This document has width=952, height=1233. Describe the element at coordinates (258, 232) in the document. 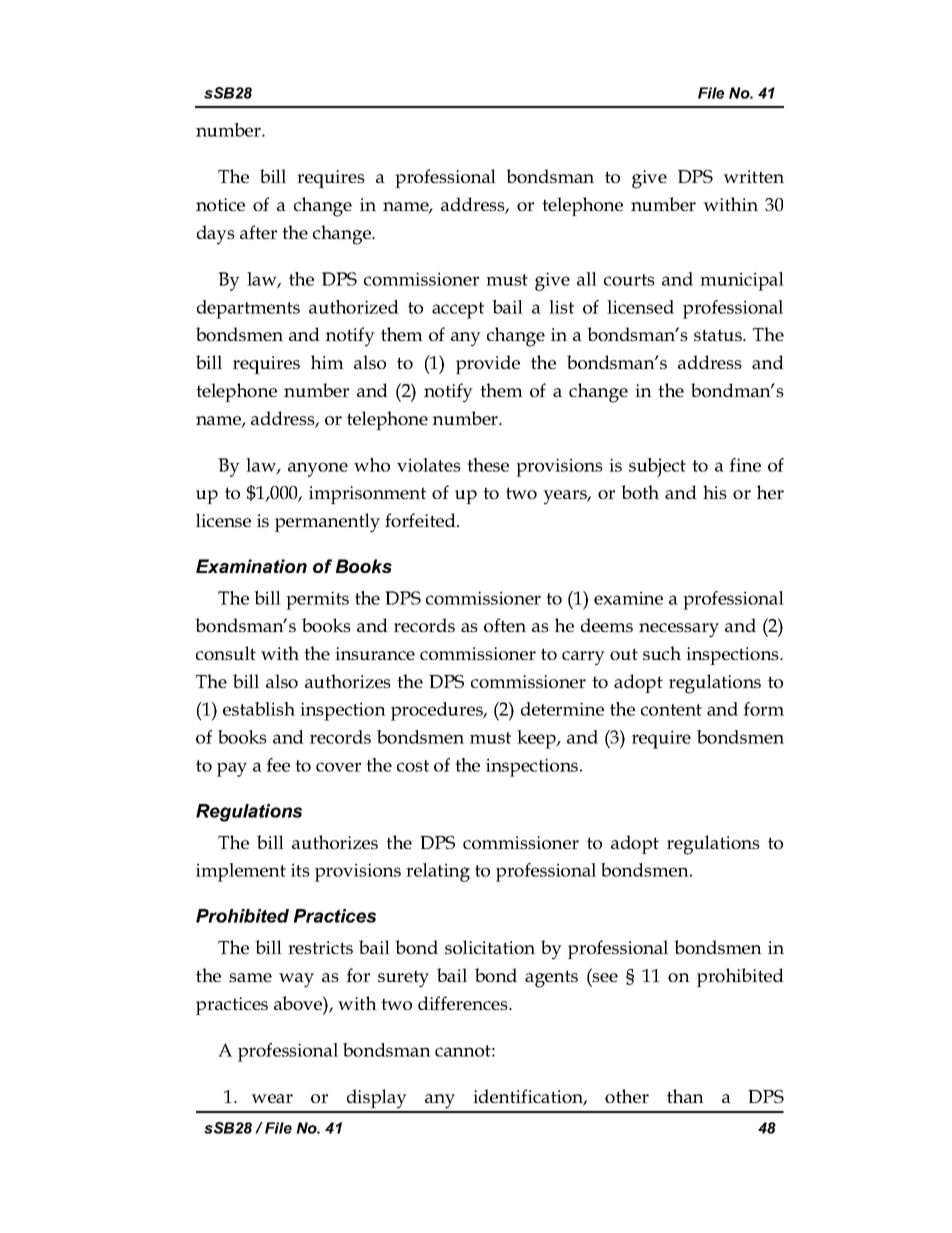

I see `after` at that location.
